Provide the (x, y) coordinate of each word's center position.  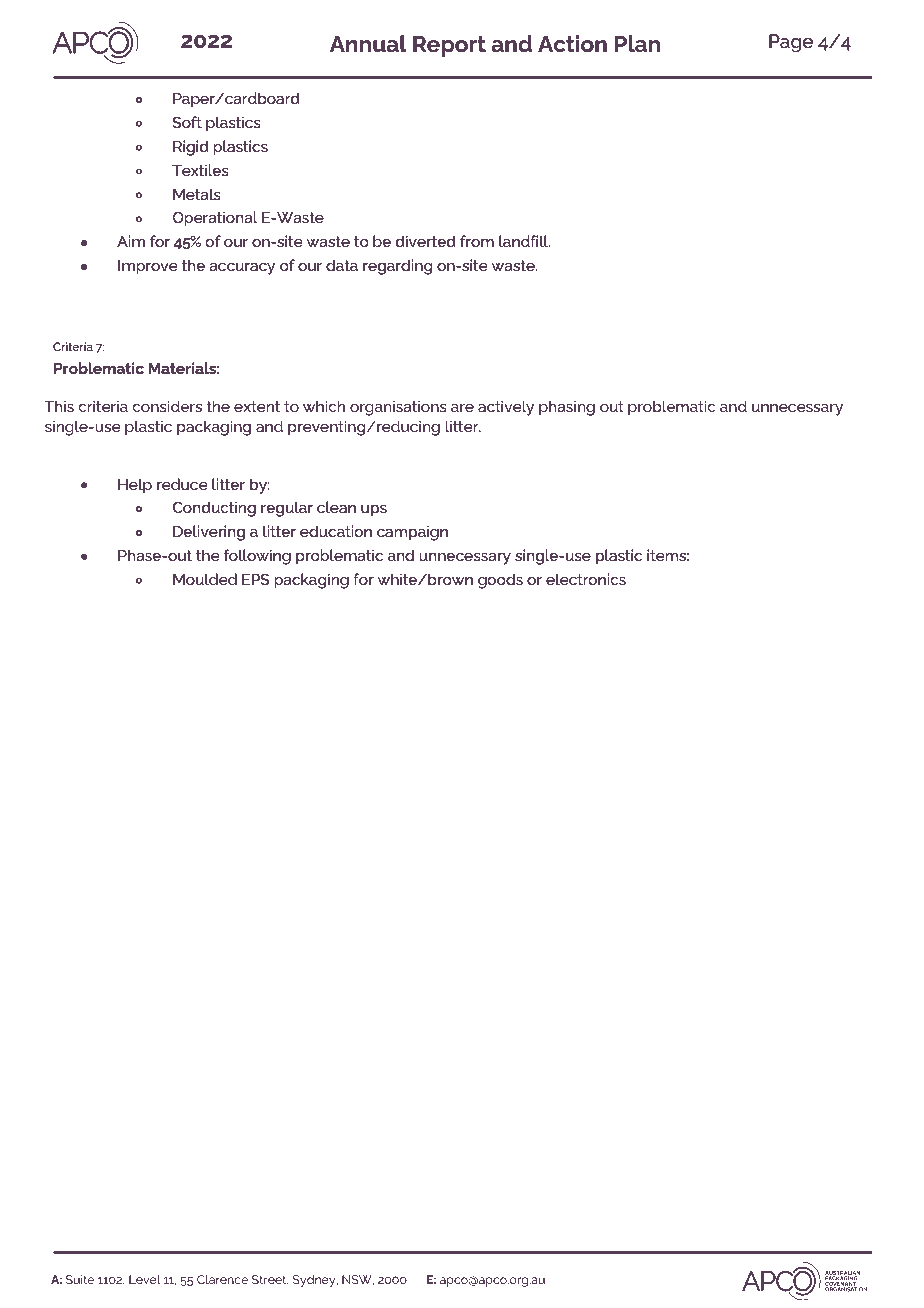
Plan (637, 43)
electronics (586, 579)
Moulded (205, 579)
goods (500, 581)
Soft (187, 122)
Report (449, 46)
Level (145, 1279)
